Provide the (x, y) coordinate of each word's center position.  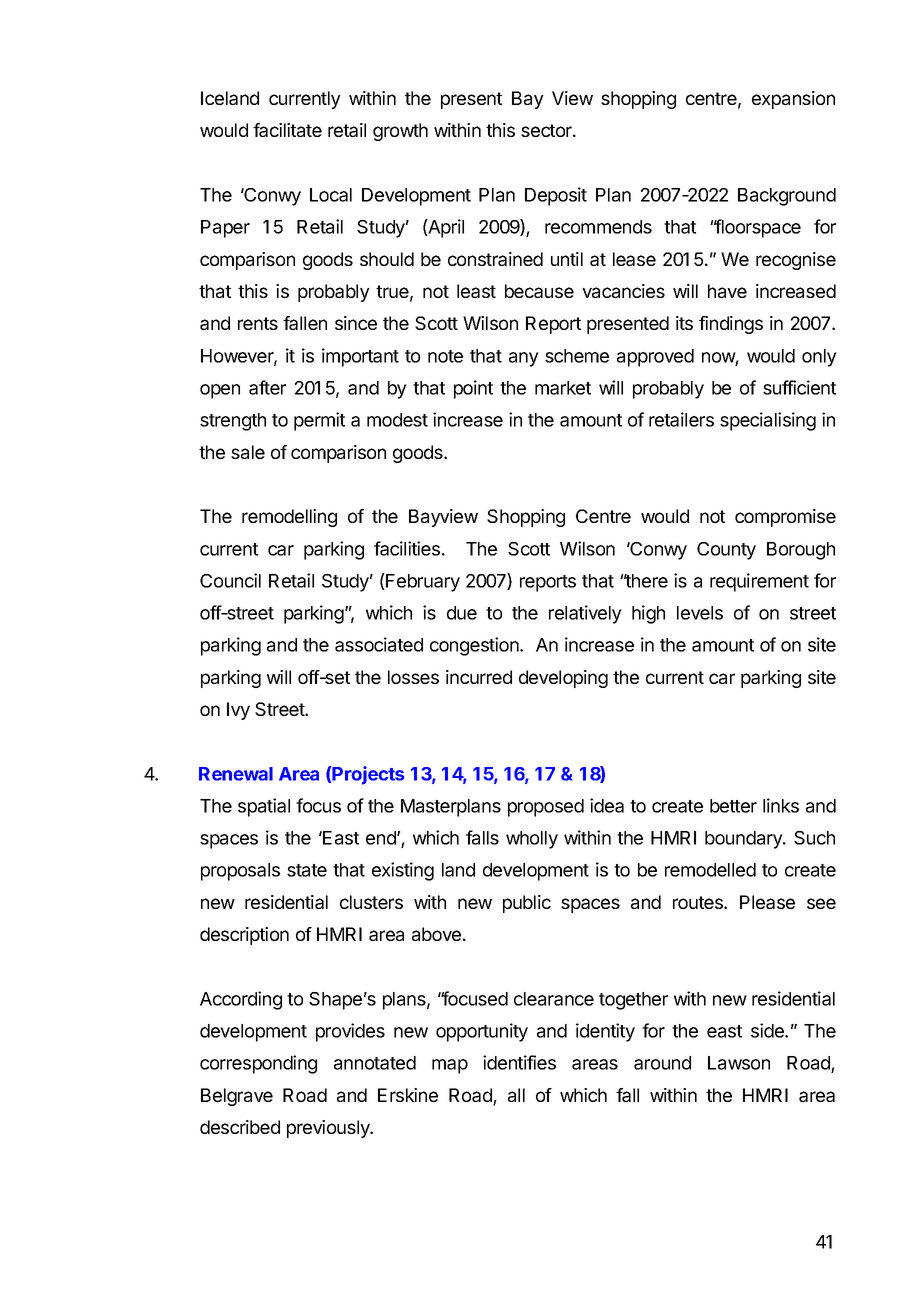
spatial (264, 807)
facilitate (287, 130)
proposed (546, 808)
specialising (768, 421)
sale (248, 452)
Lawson (739, 1063)
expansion (793, 100)
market (563, 388)
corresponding (258, 1064)
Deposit (556, 196)
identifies (519, 1062)
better (733, 806)
